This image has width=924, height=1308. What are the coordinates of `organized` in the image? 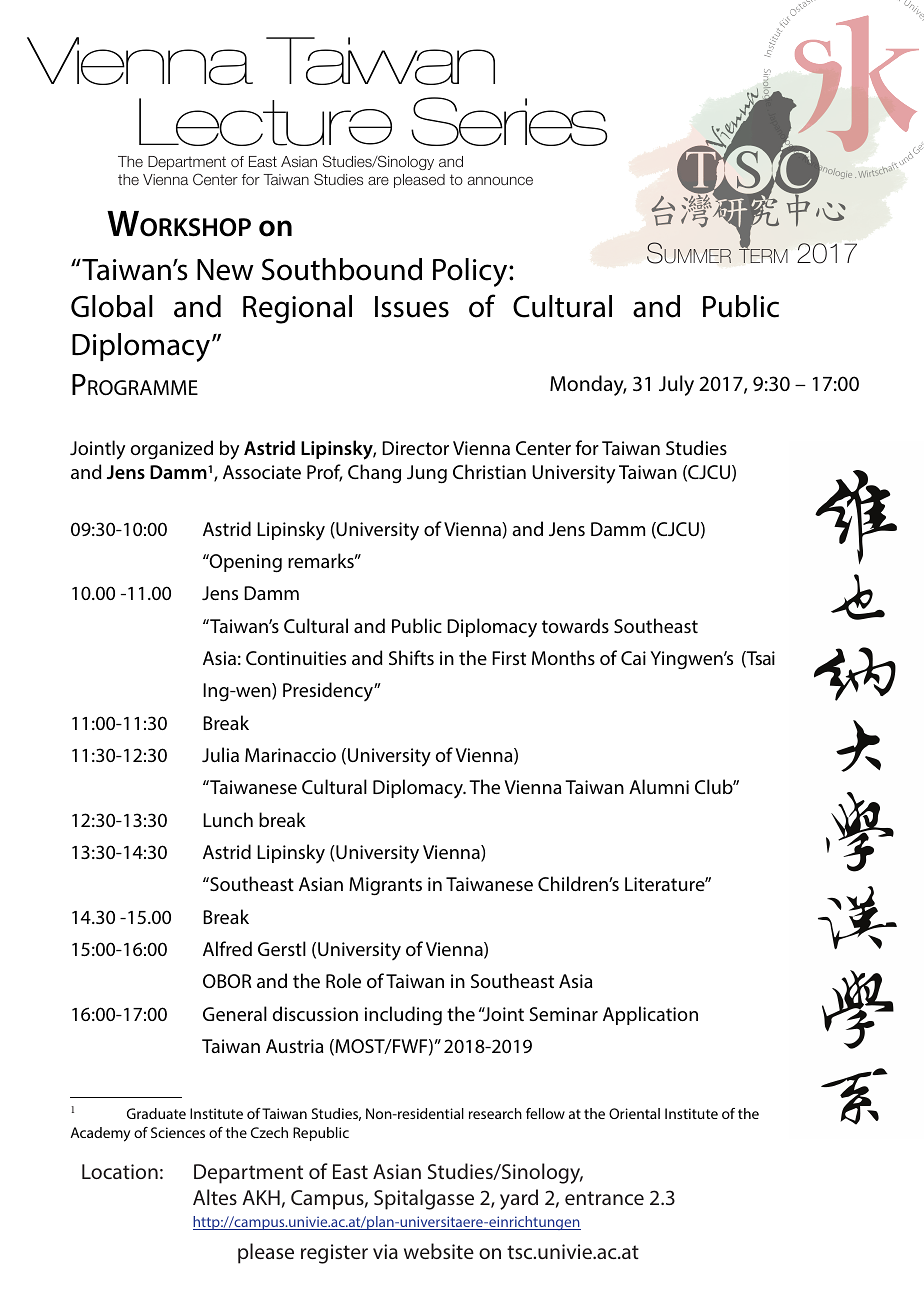 It's located at (172, 450).
